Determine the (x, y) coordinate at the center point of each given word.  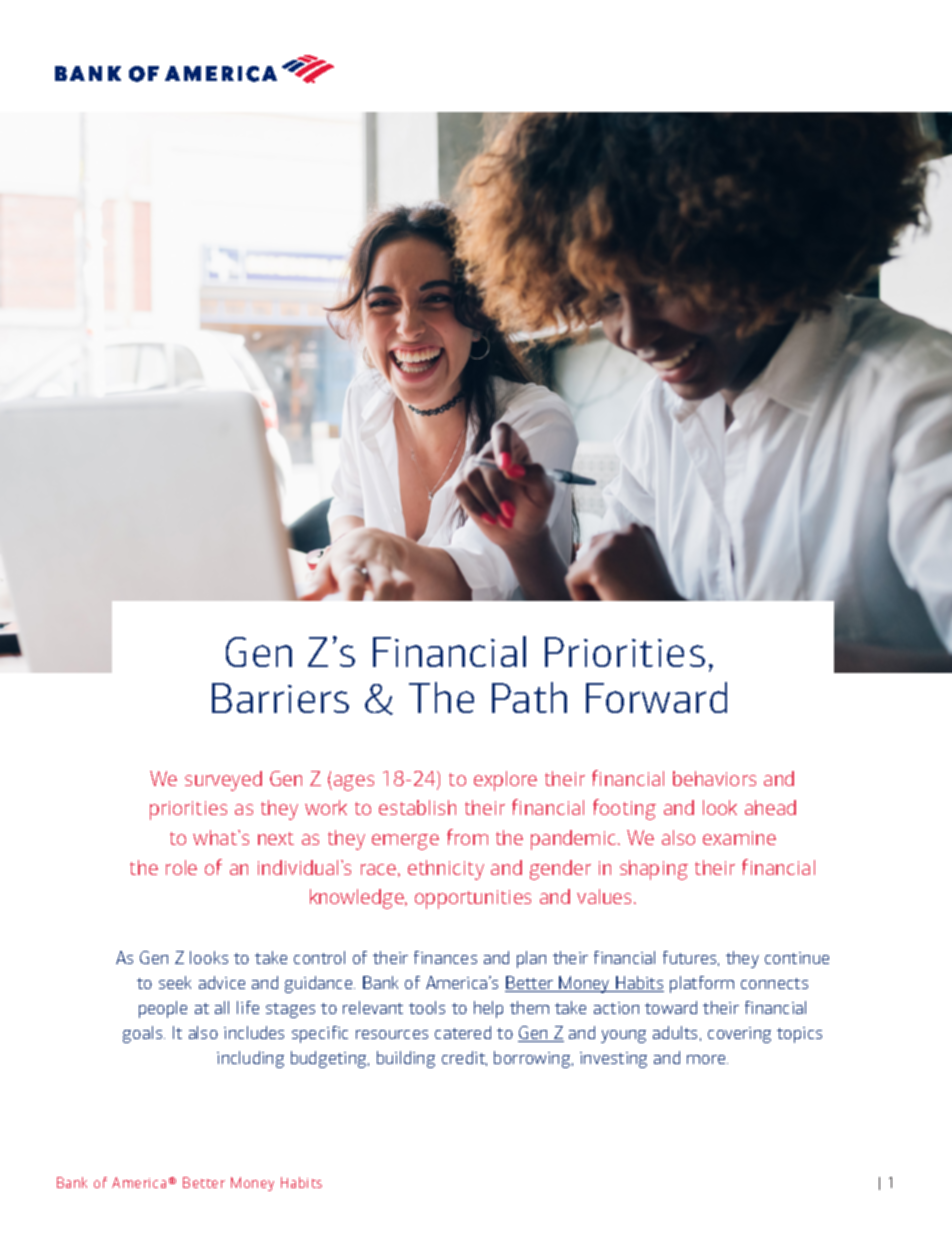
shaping (654, 870)
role (181, 867)
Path (529, 697)
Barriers (280, 698)
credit (464, 1058)
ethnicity (446, 870)
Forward (656, 697)
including (250, 1059)
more (707, 1059)
